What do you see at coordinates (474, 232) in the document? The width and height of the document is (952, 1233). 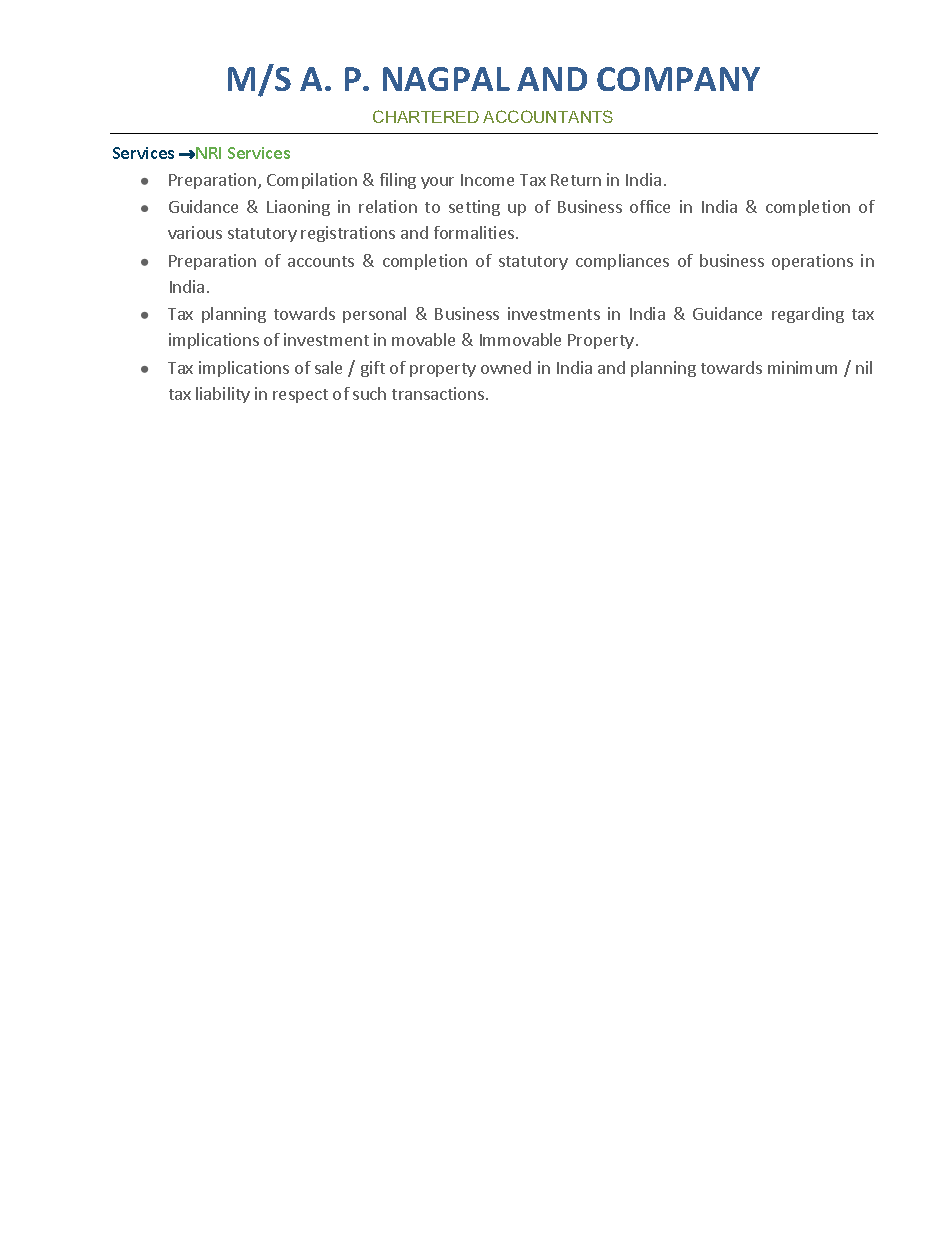 I see `formalities` at bounding box center [474, 232].
